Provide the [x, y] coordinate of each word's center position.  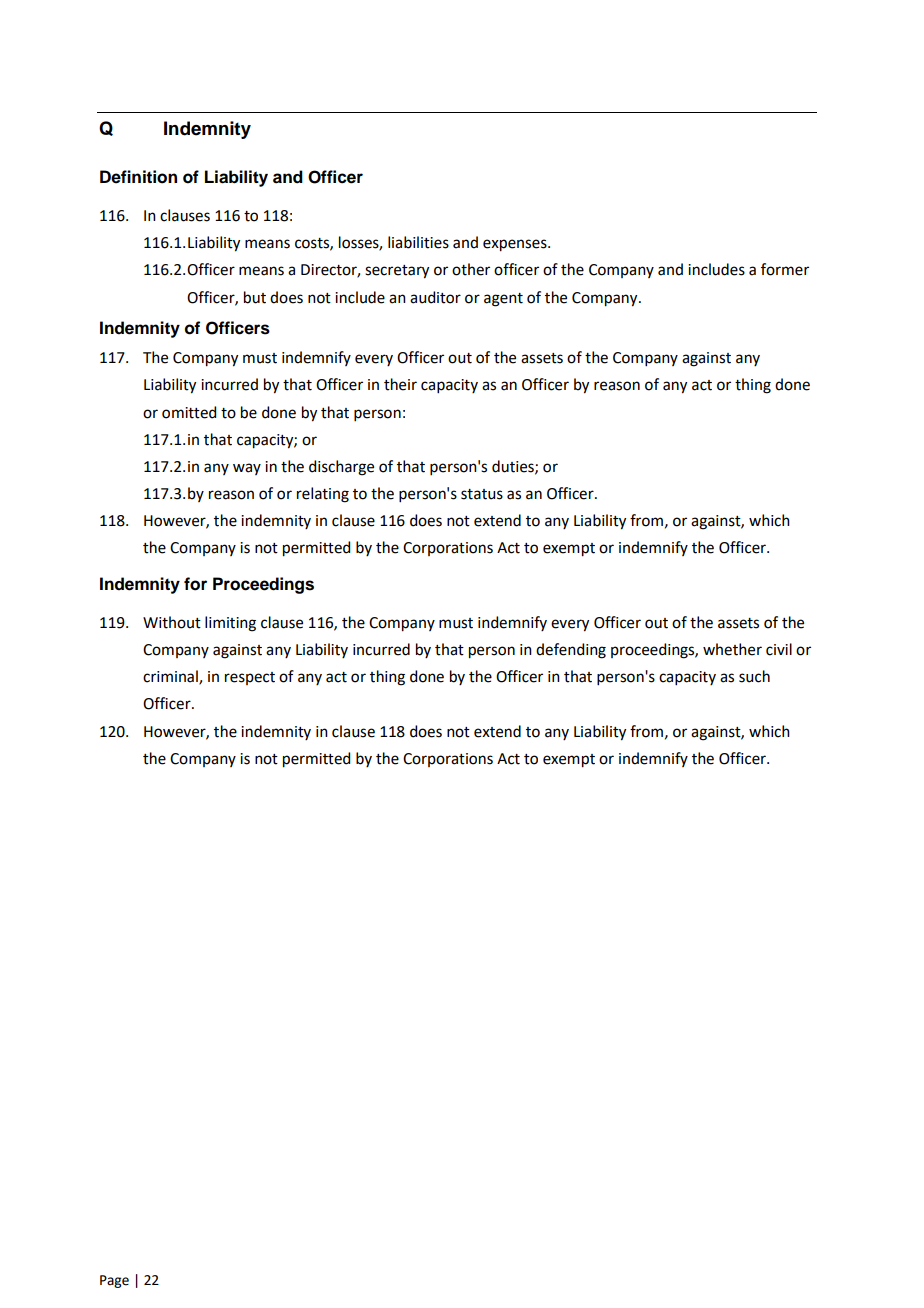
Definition [138, 177]
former [785, 269]
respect [250, 678]
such [754, 676]
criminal [171, 677]
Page [114, 1281]
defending [571, 651]
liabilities [418, 242]
